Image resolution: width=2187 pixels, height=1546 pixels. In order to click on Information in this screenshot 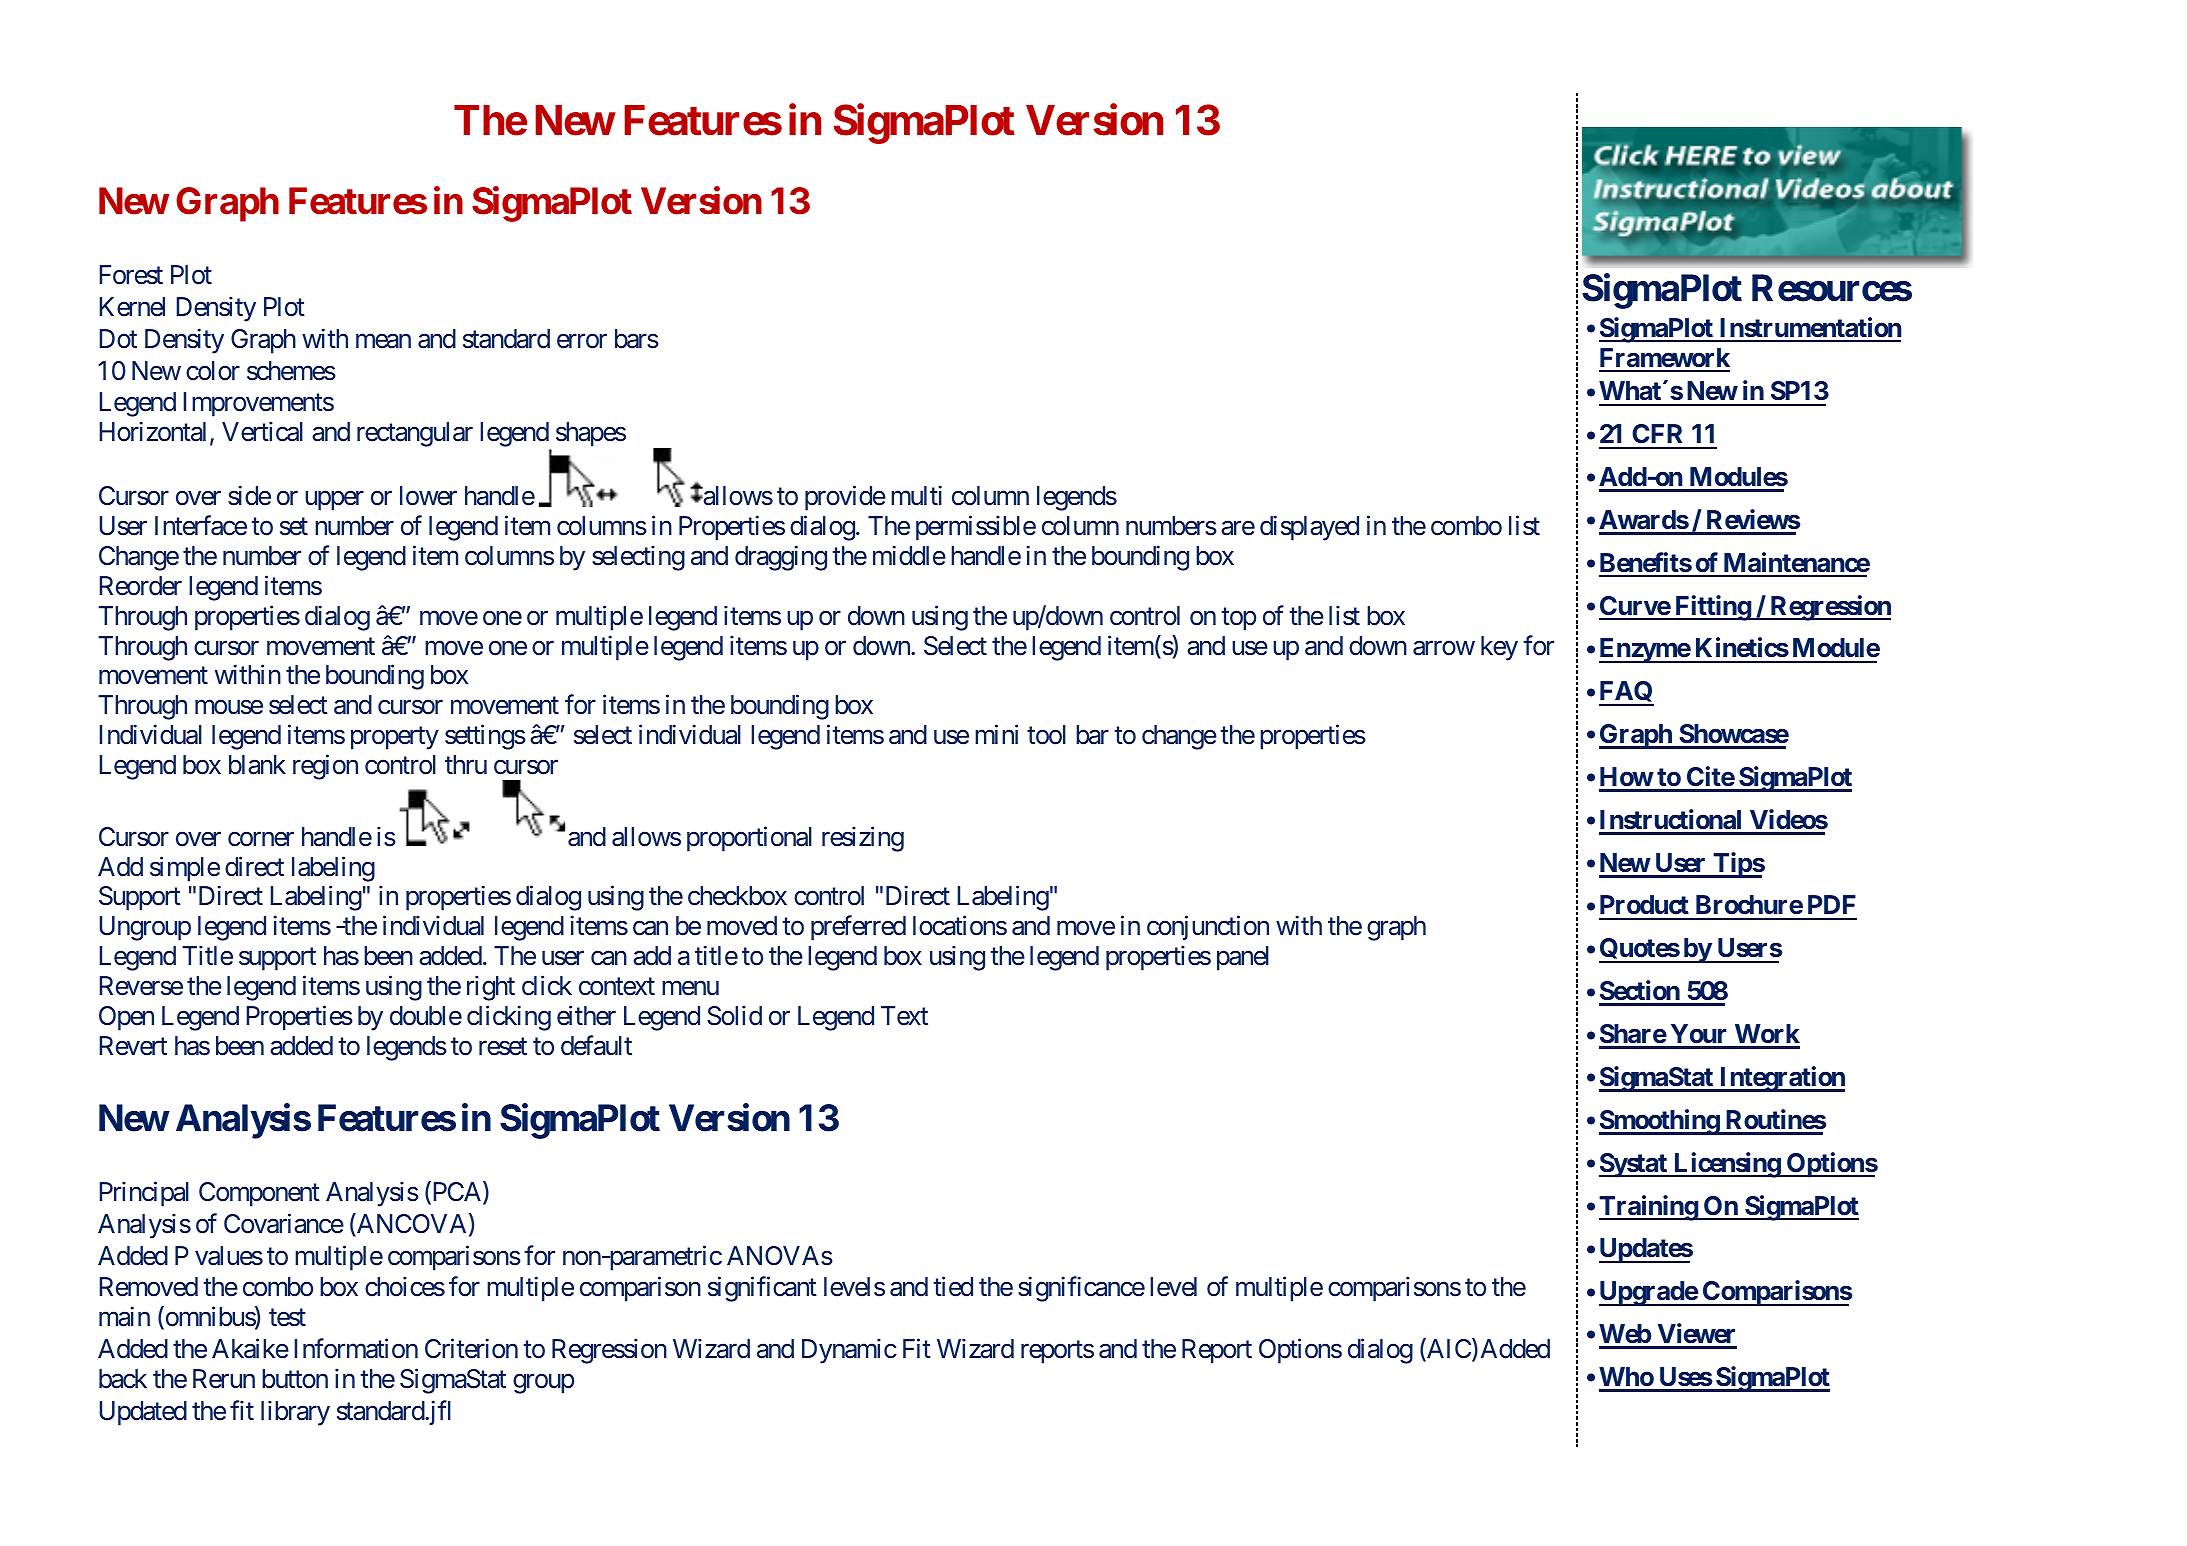, I will do `click(356, 1348)`.
